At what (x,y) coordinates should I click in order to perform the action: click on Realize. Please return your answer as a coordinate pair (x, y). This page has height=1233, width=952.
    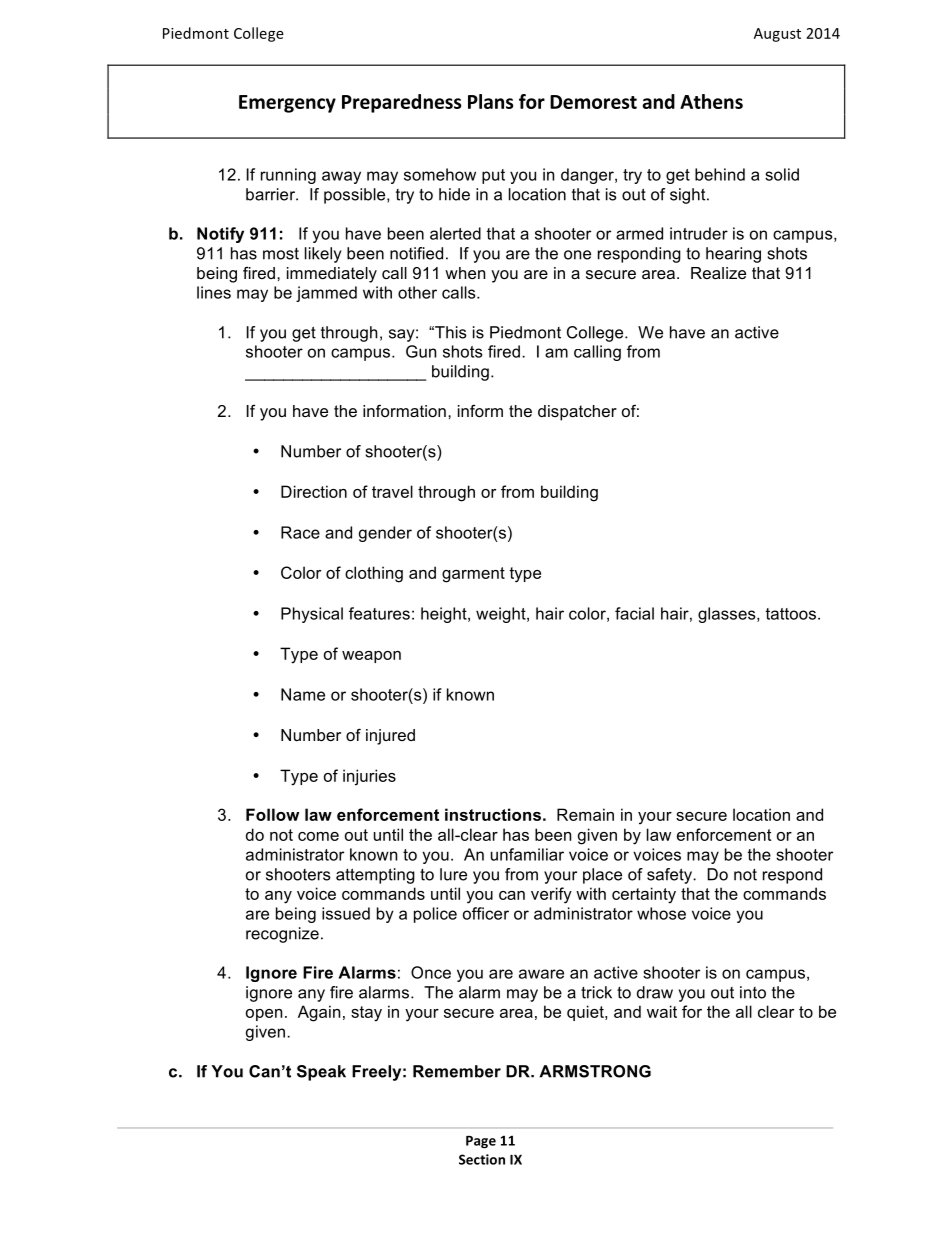
    Looking at the image, I should click on (718, 273).
